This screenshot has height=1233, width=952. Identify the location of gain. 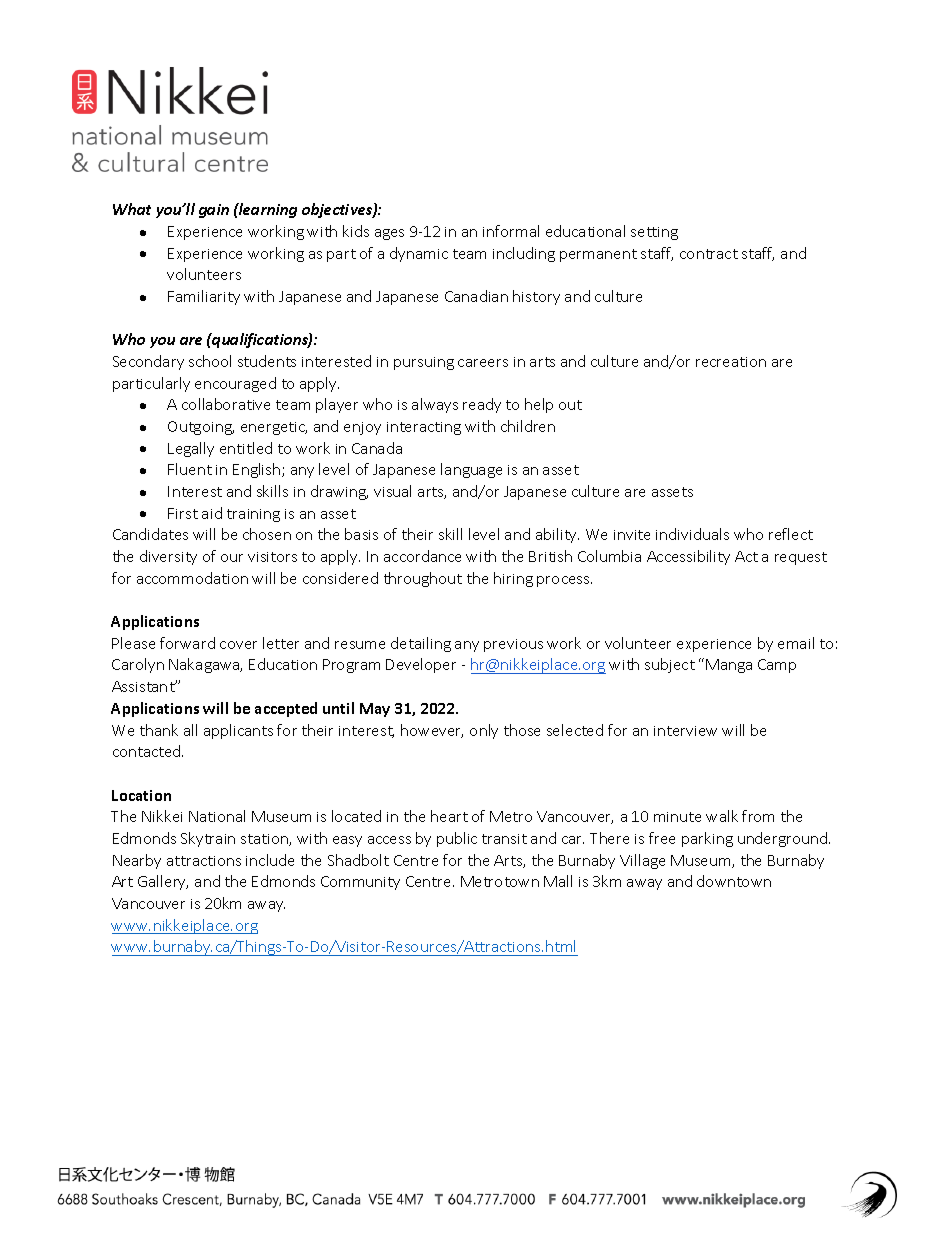
(214, 211).
